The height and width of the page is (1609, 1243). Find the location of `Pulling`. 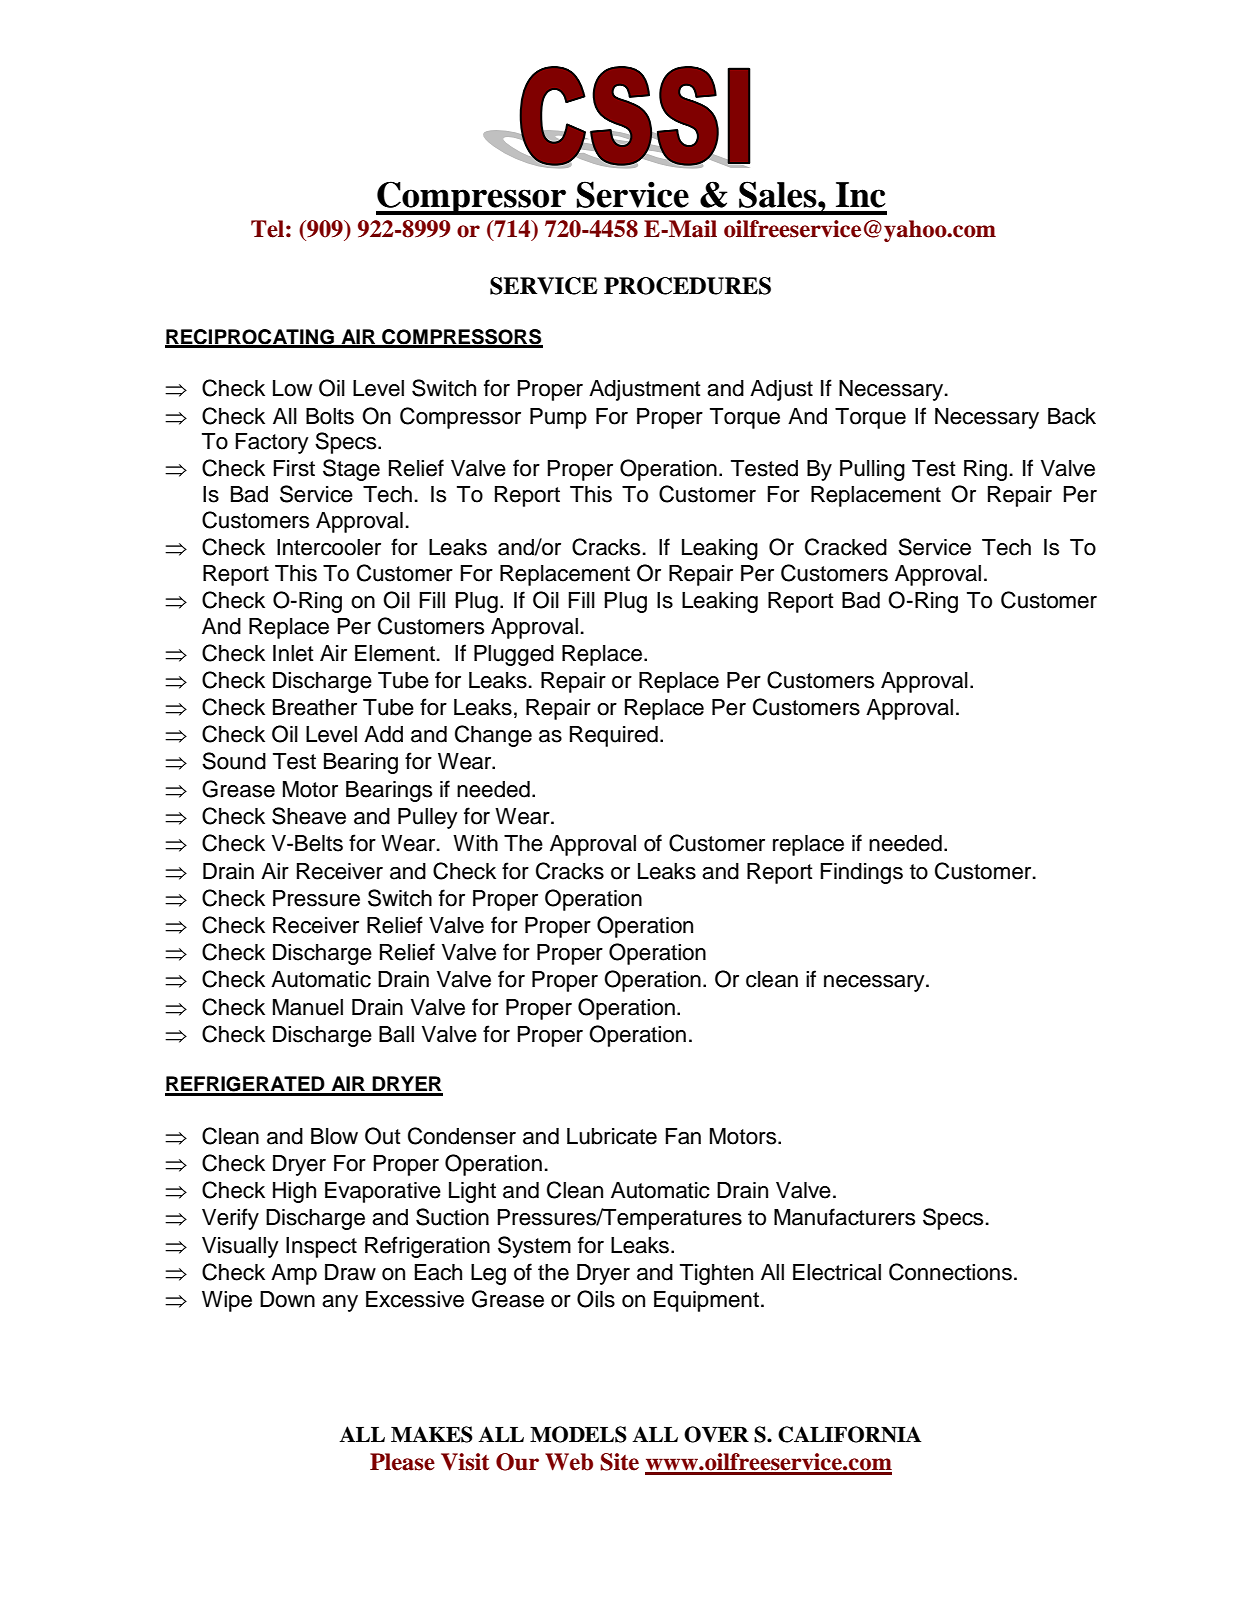

Pulling is located at coordinates (872, 470).
